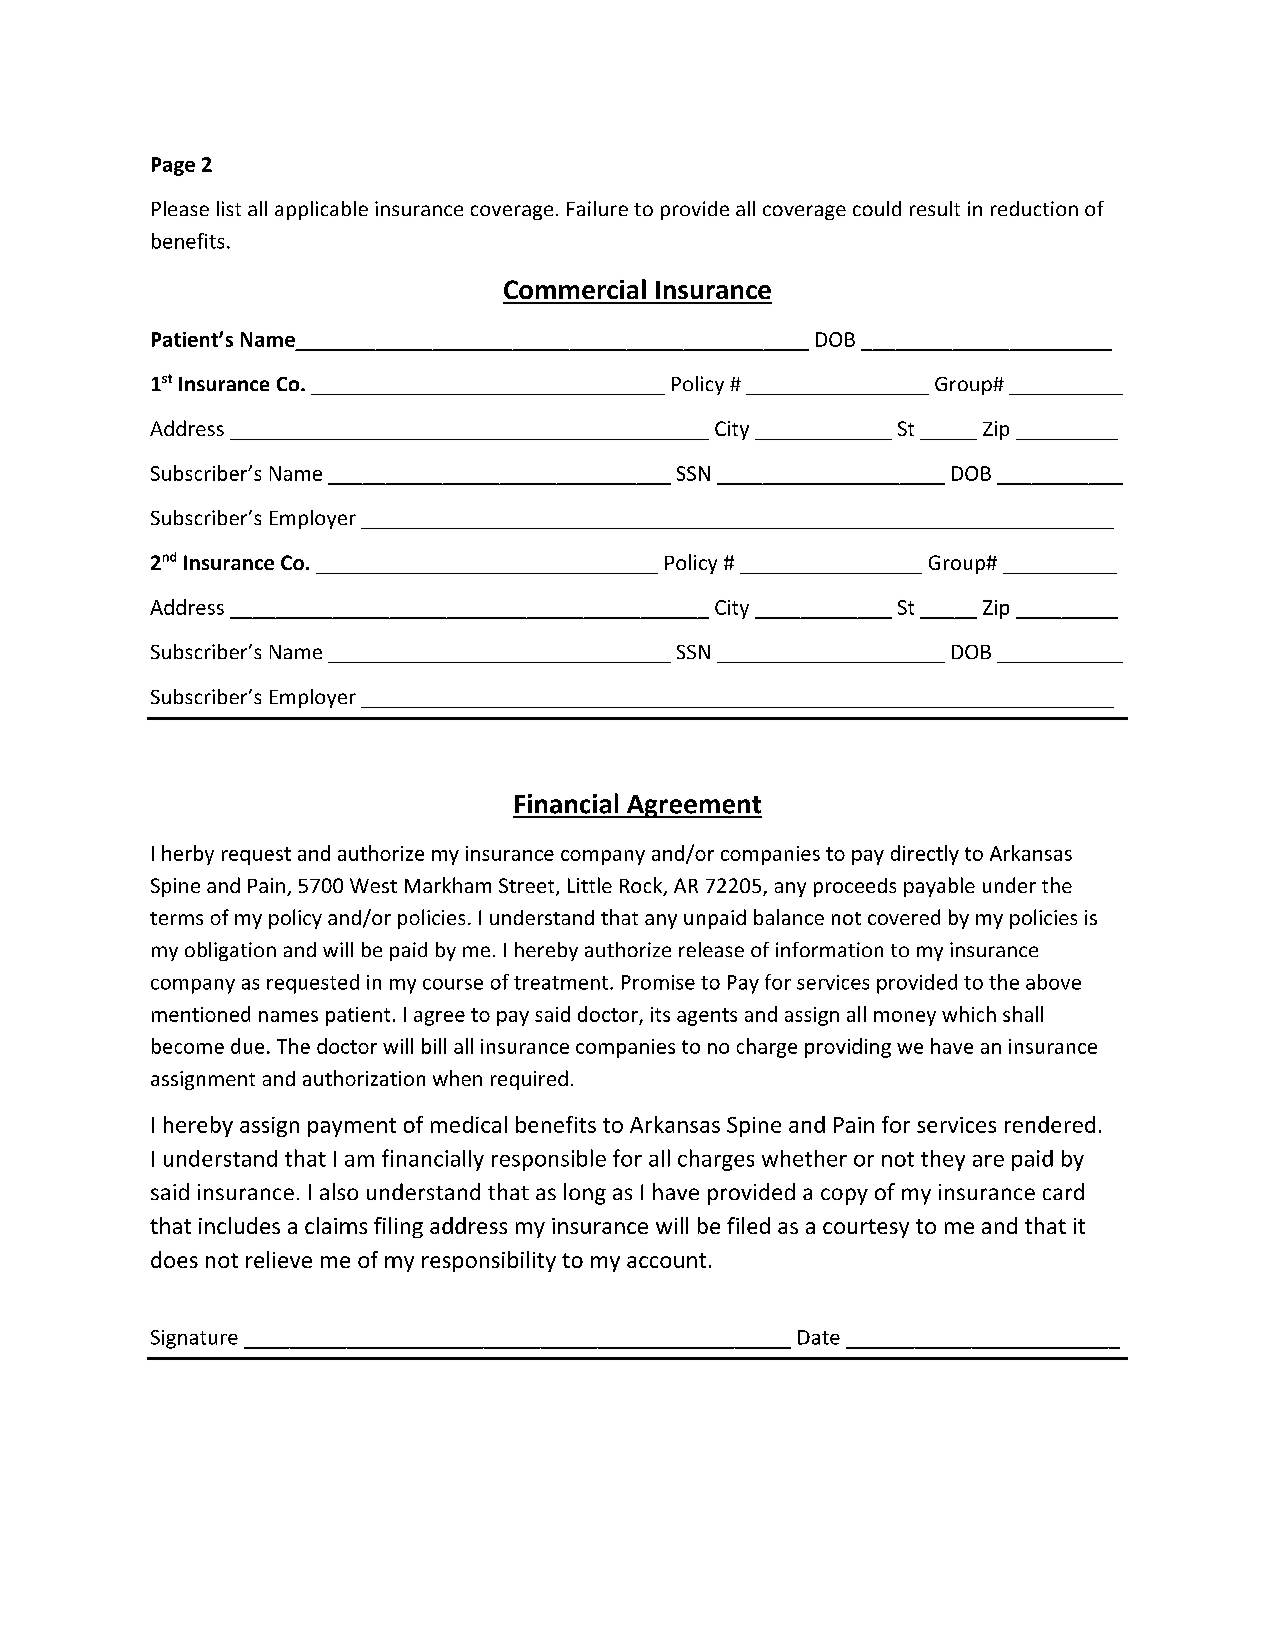 The height and width of the screenshot is (1650, 1275). I want to click on which, so click(969, 1014).
